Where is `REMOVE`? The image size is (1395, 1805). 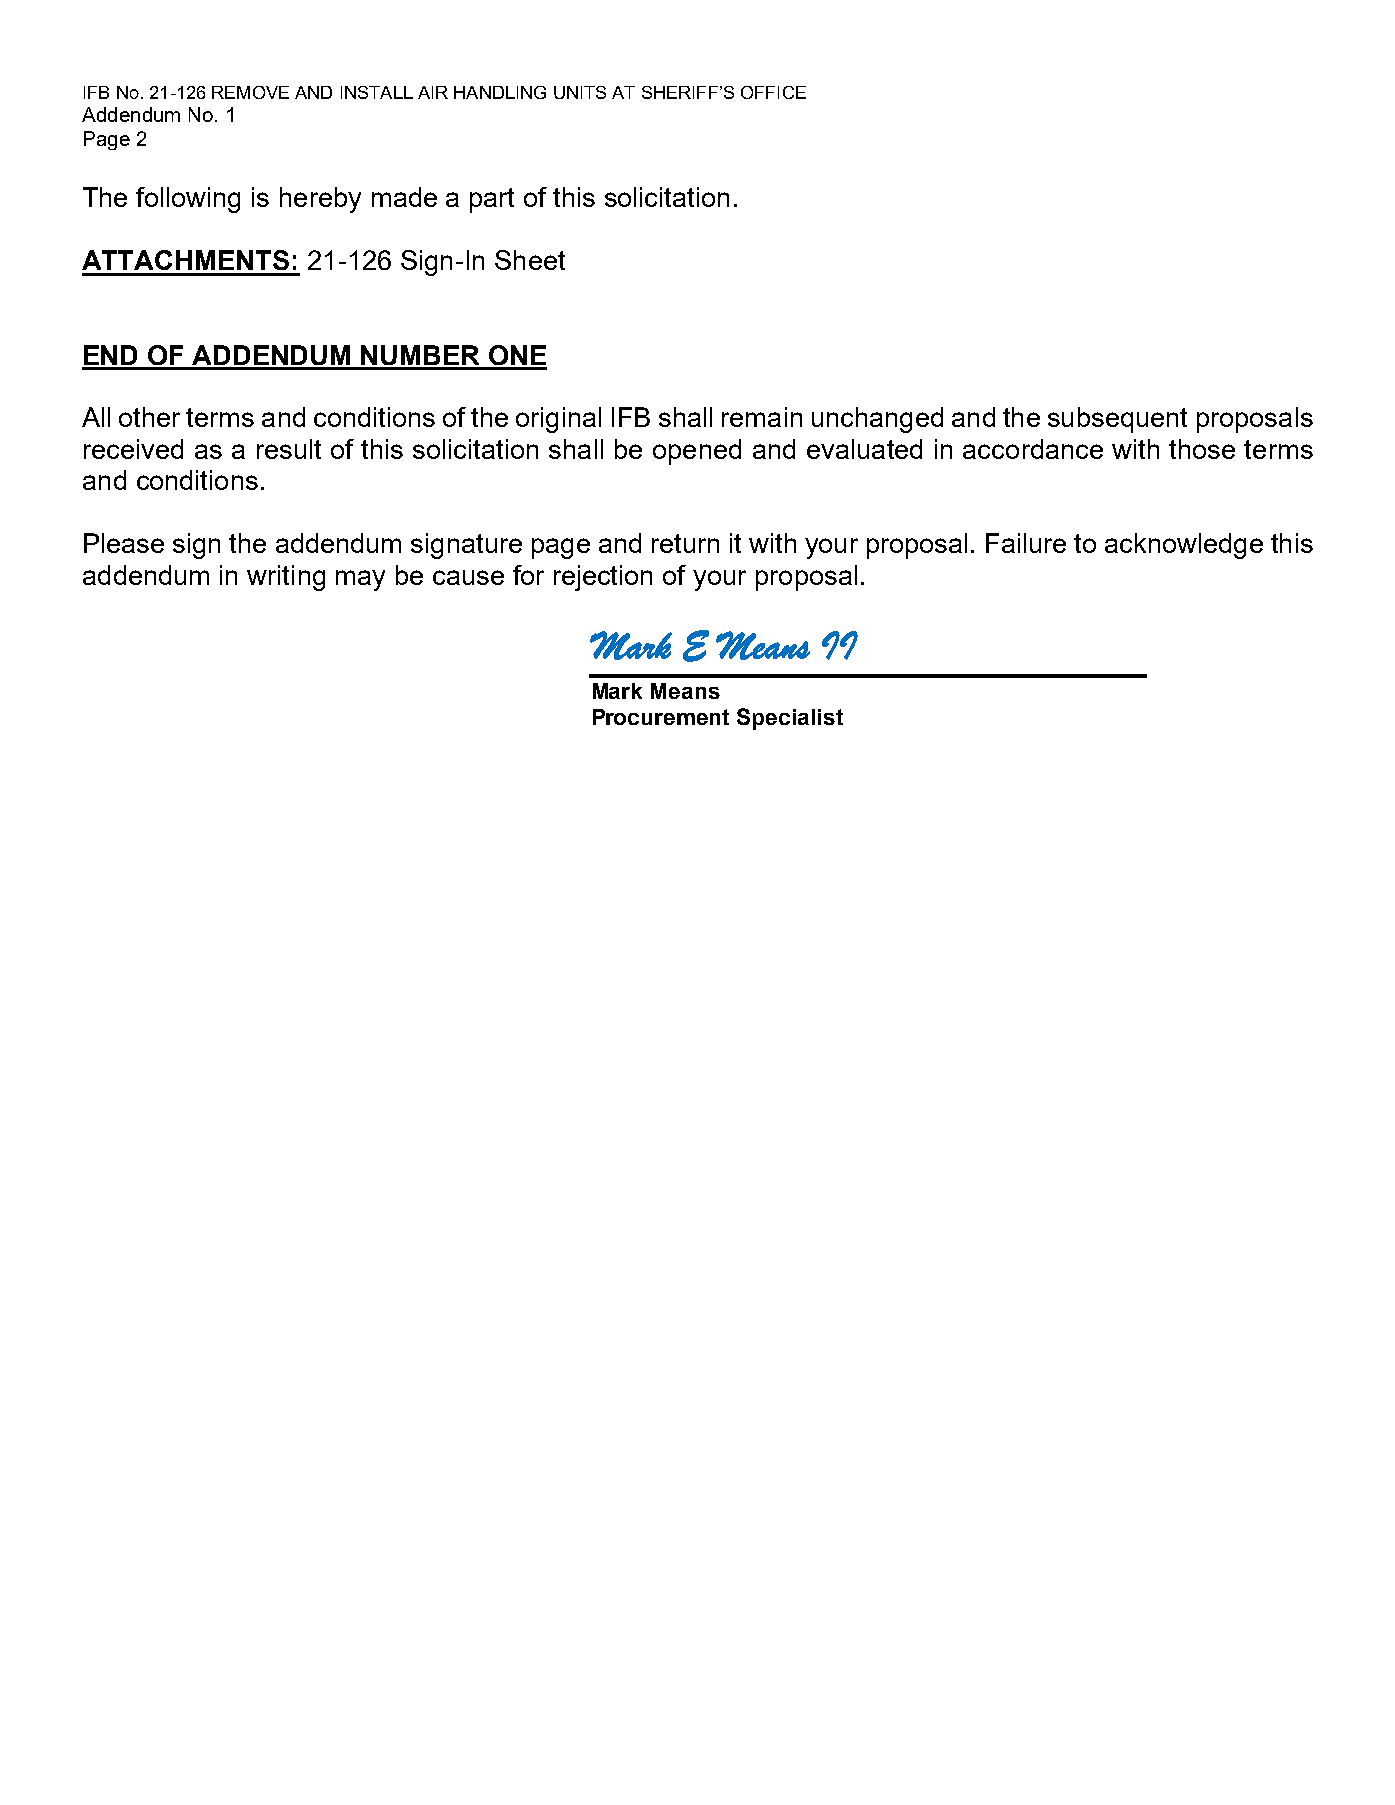 REMOVE is located at coordinates (250, 92).
